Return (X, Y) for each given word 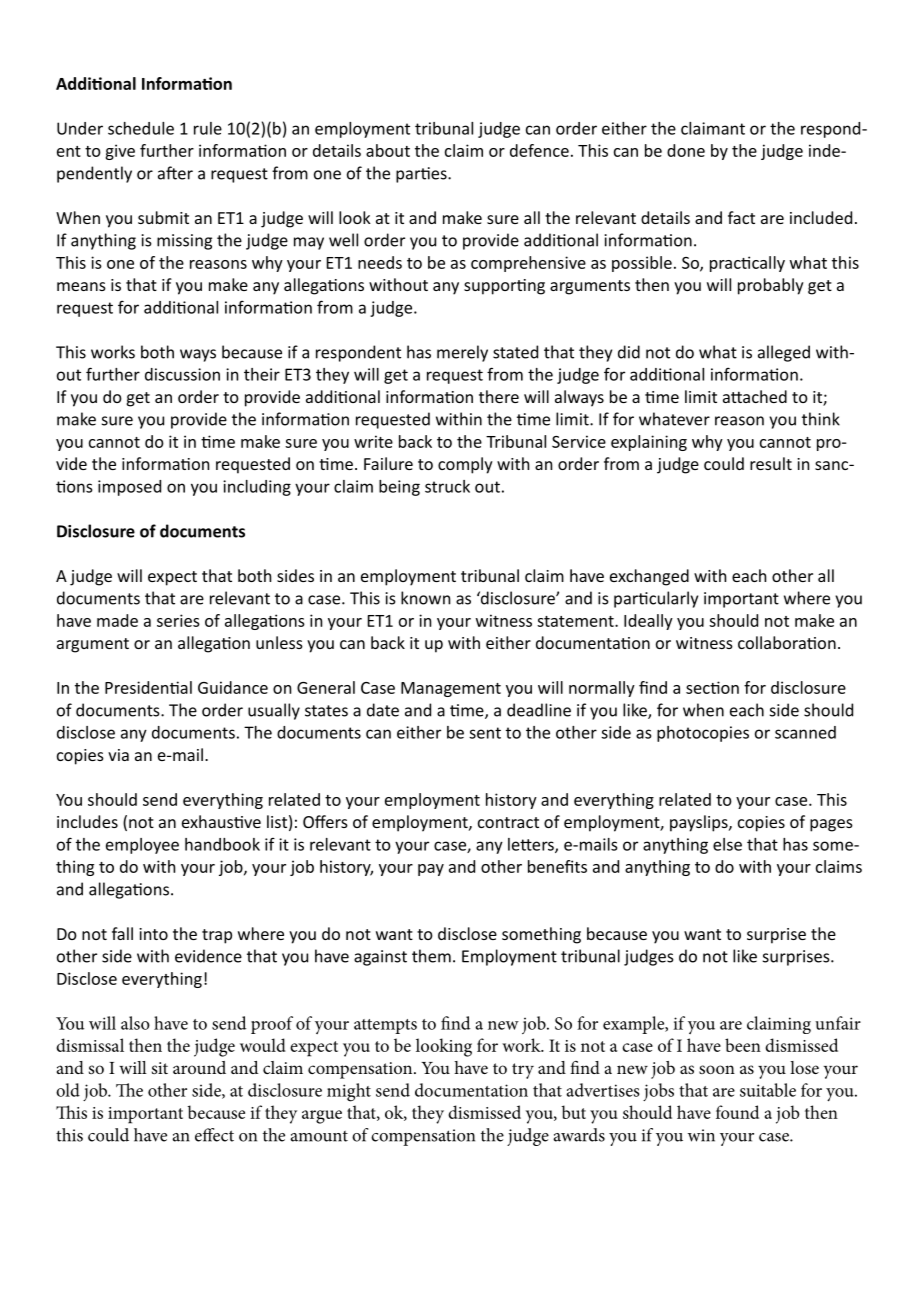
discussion (182, 374)
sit (160, 1068)
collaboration (787, 642)
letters (532, 845)
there (499, 396)
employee (142, 846)
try (523, 1071)
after (175, 173)
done (686, 150)
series (178, 620)
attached (755, 396)
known (425, 598)
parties (422, 175)
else (727, 844)
